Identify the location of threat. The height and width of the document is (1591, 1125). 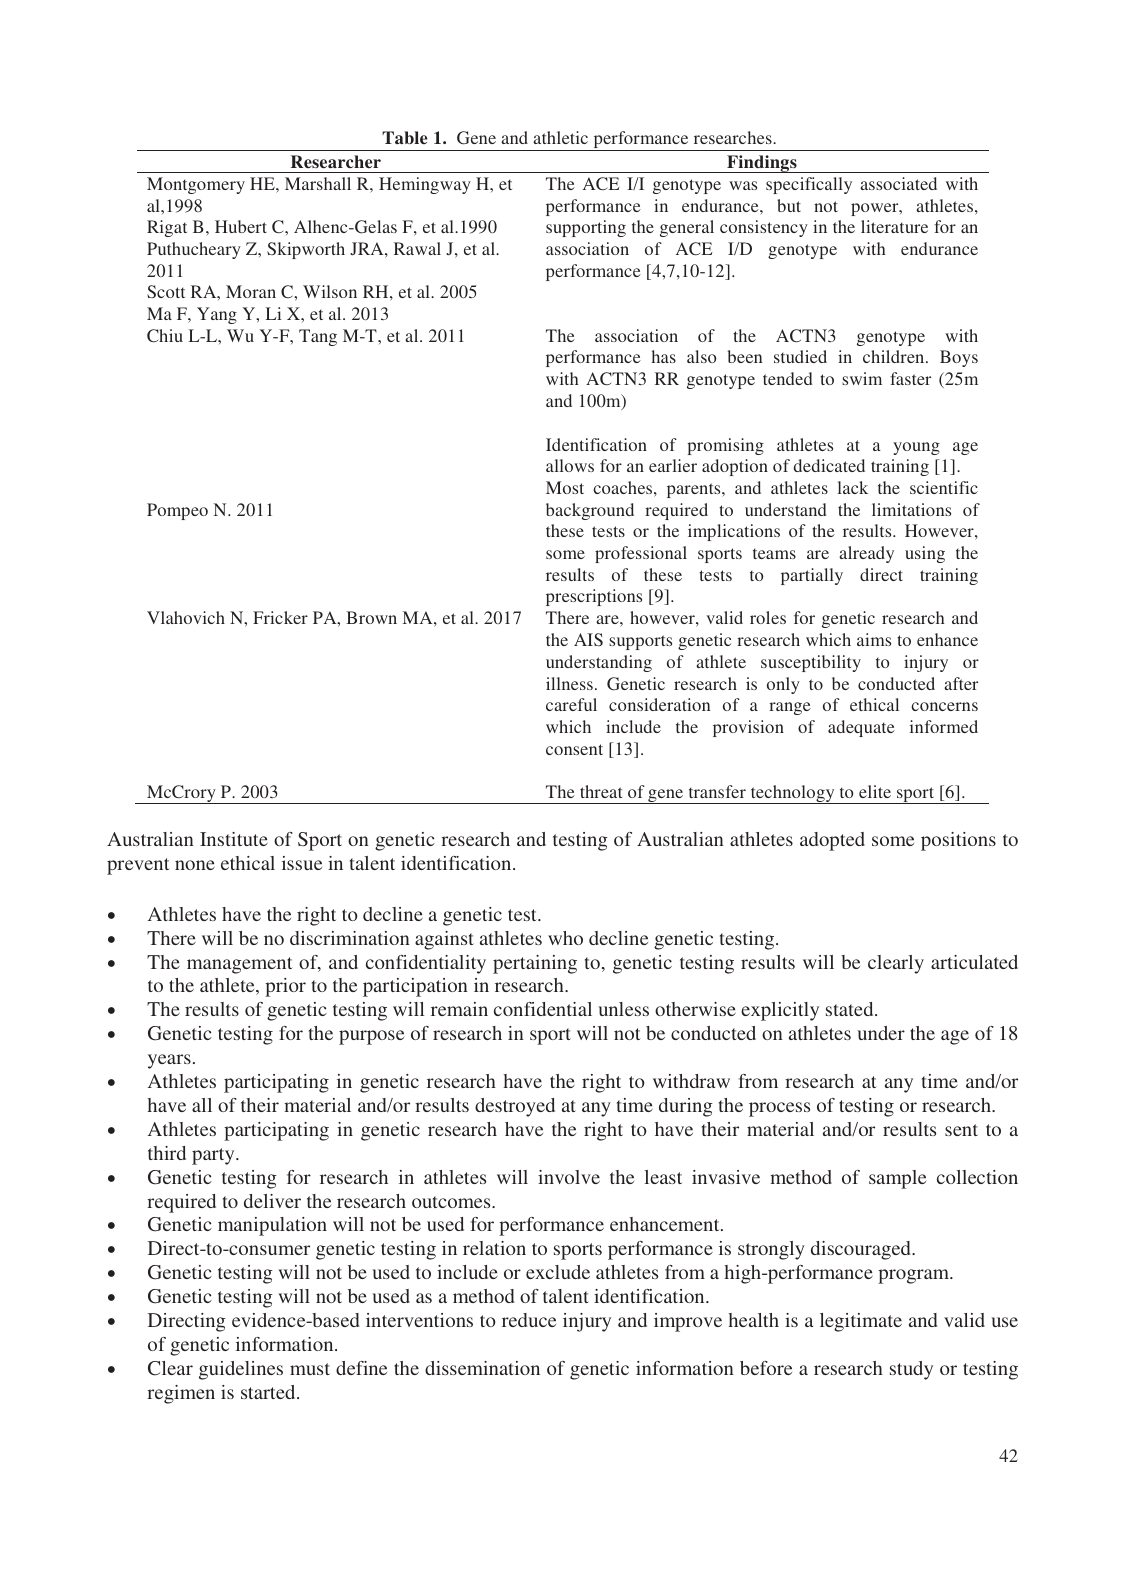
(601, 791).
